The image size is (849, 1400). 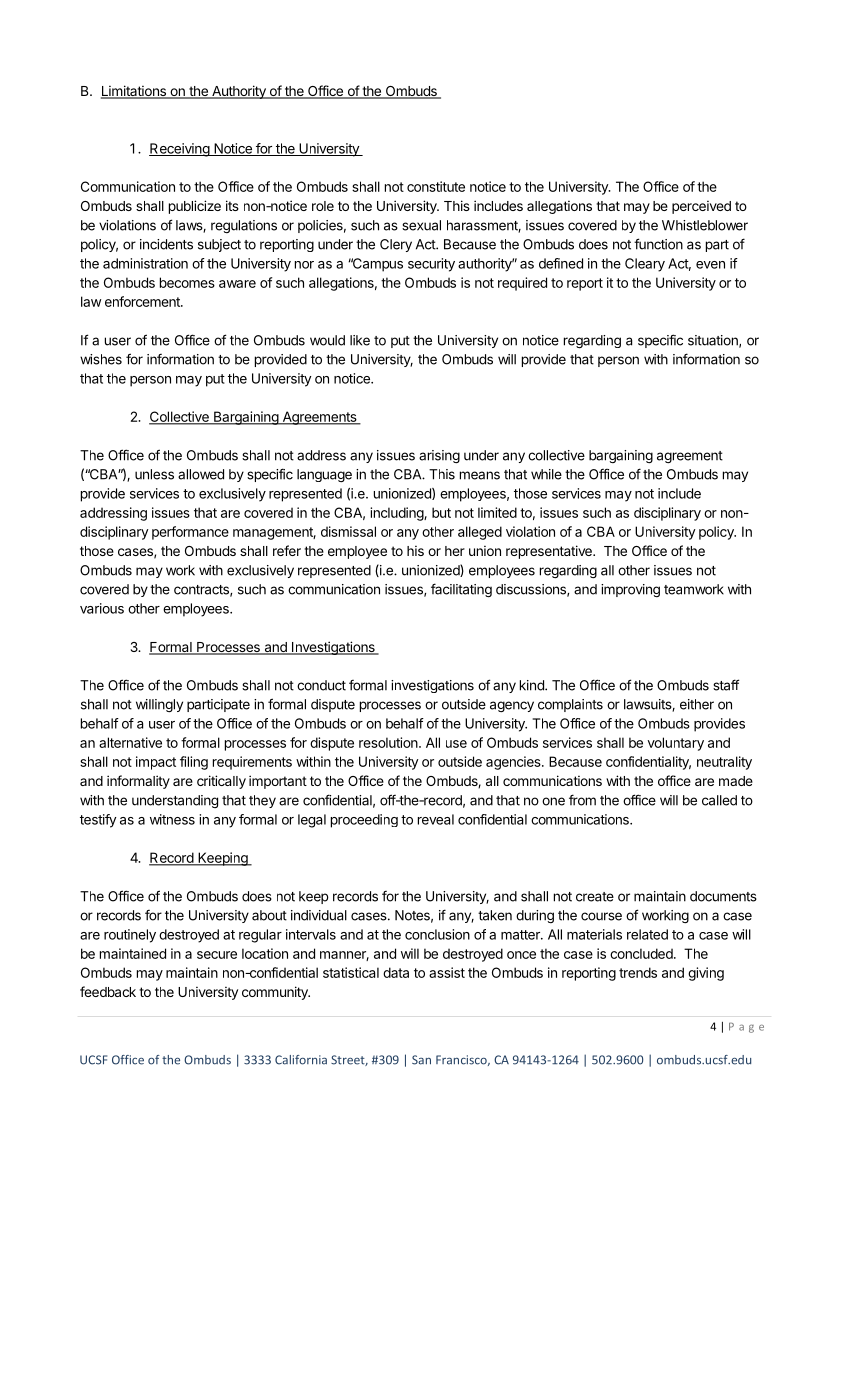 What do you see at coordinates (108, 991) in the image?
I see `feedback` at bounding box center [108, 991].
